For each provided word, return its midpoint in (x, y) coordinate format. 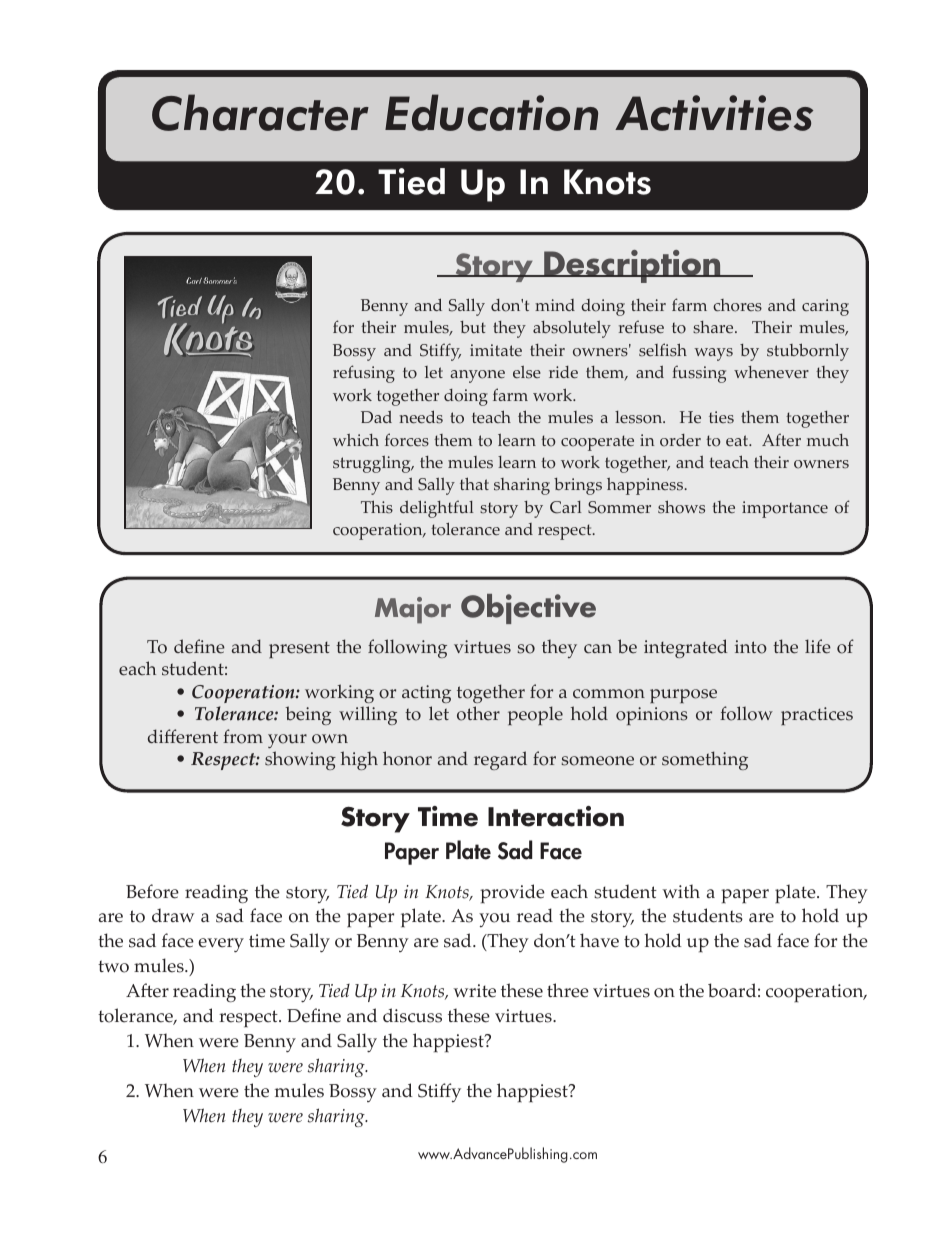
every (221, 945)
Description (632, 266)
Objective (528, 609)
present (299, 649)
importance (785, 509)
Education (491, 112)
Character (260, 112)
